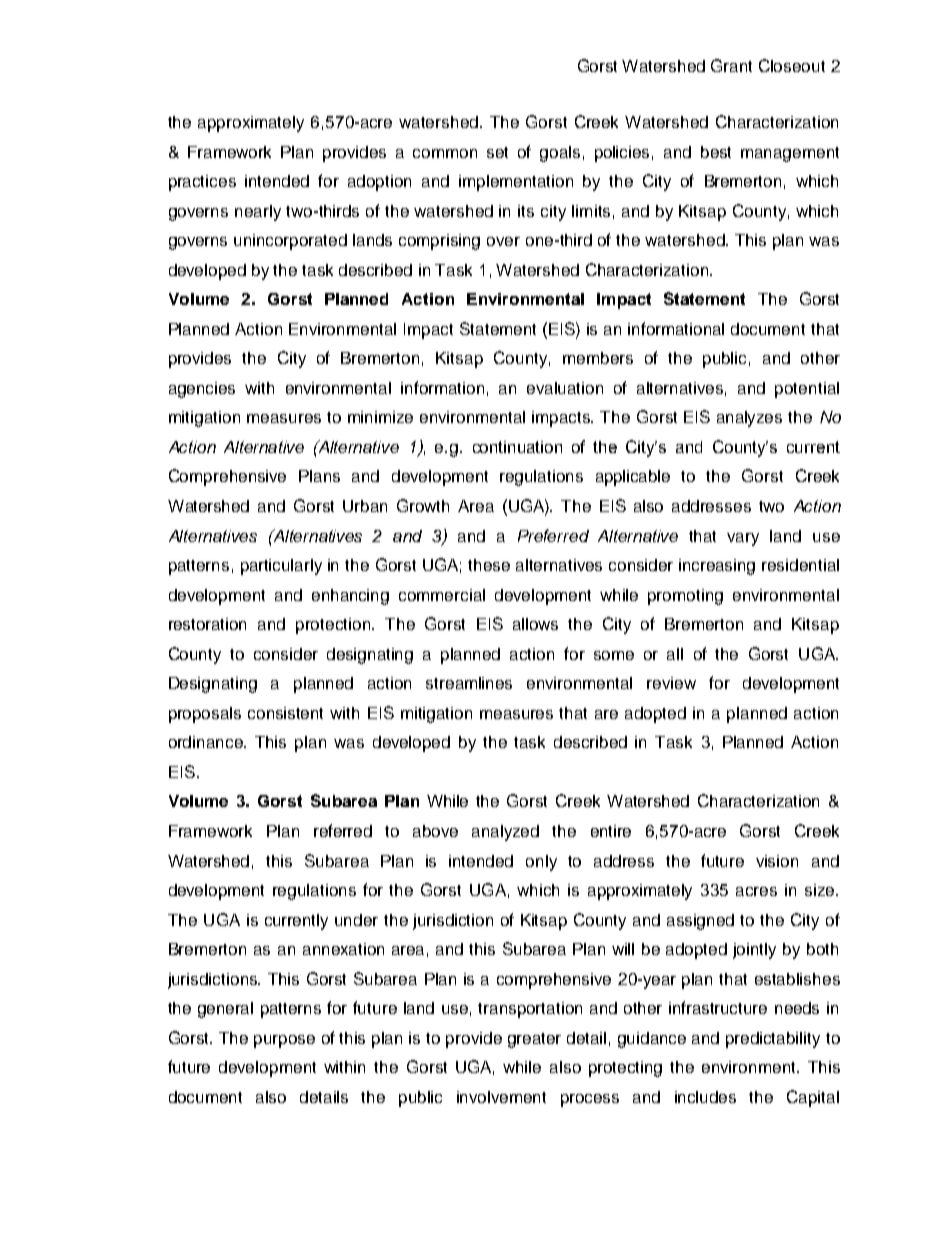  Describe the element at coordinates (541, 863) in the document. I see `only` at that location.
